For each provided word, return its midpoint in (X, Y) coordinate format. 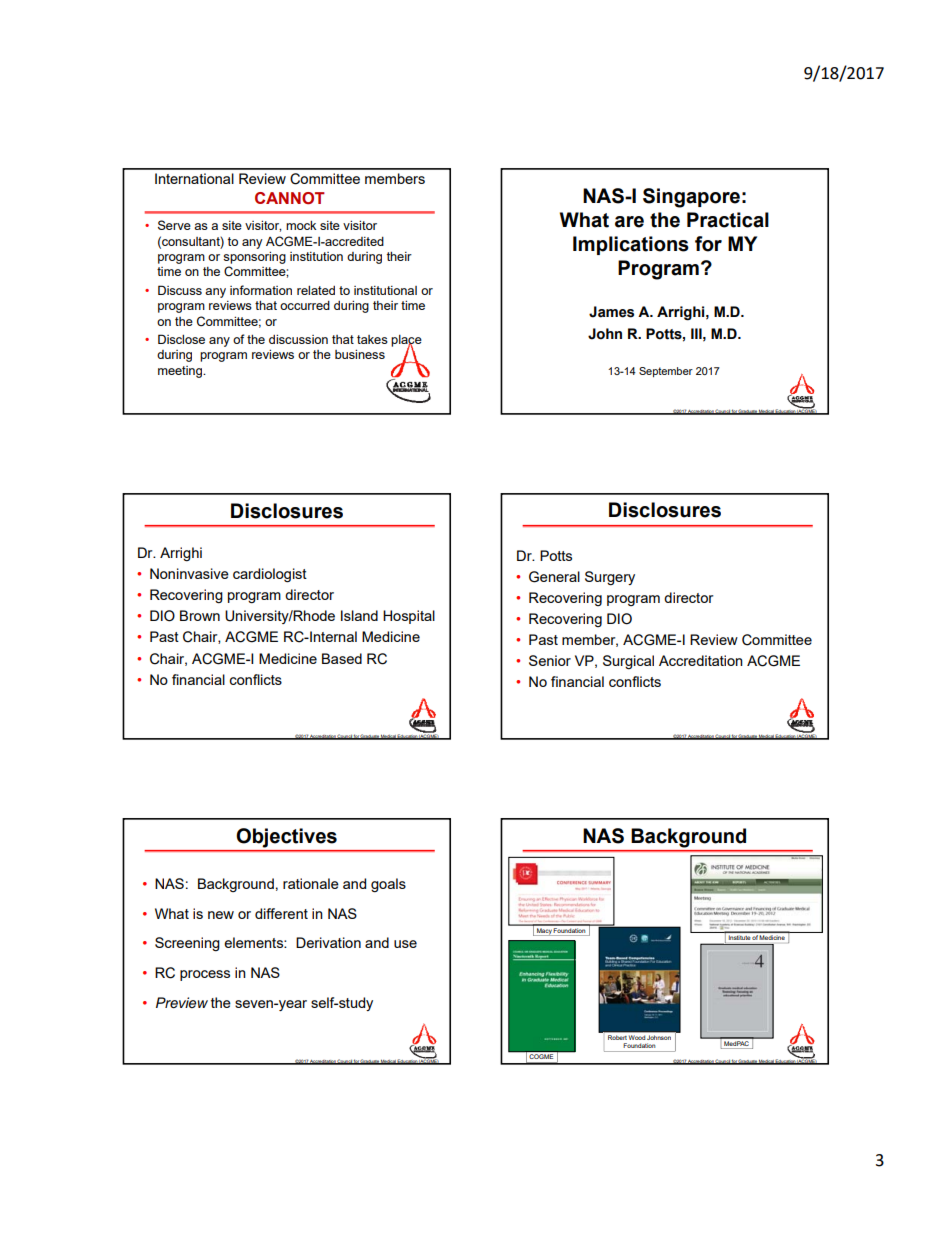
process (205, 975)
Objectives (287, 838)
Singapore (691, 198)
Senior (550, 660)
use (405, 944)
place (406, 342)
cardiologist (270, 575)
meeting (181, 372)
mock (301, 225)
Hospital (409, 617)
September (666, 372)
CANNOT (290, 198)
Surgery (610, 578)
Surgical (628, 662)
